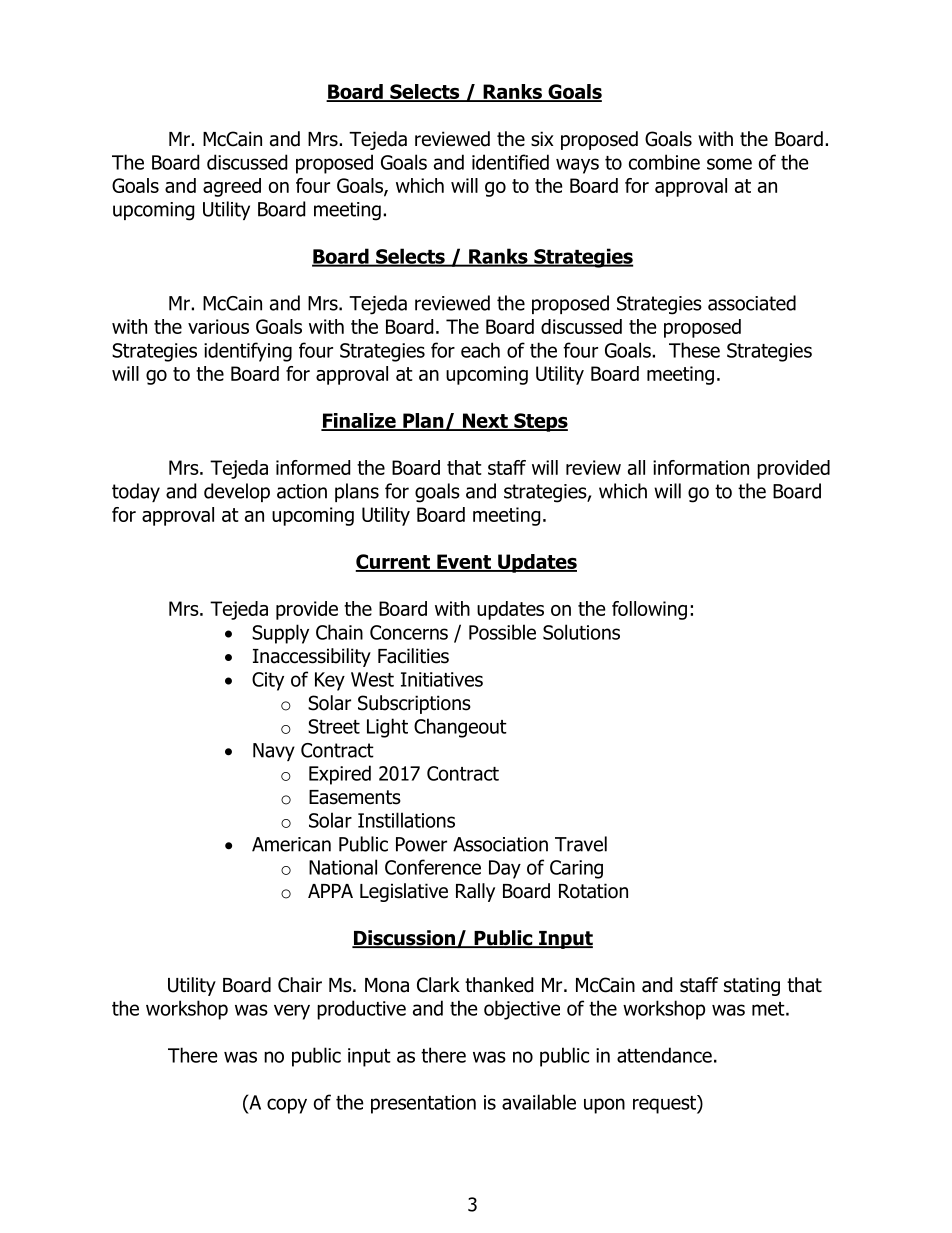  What do you see at coordinates (664, 162) in the image?
I see `combine` at bounding box center [664, 162].
